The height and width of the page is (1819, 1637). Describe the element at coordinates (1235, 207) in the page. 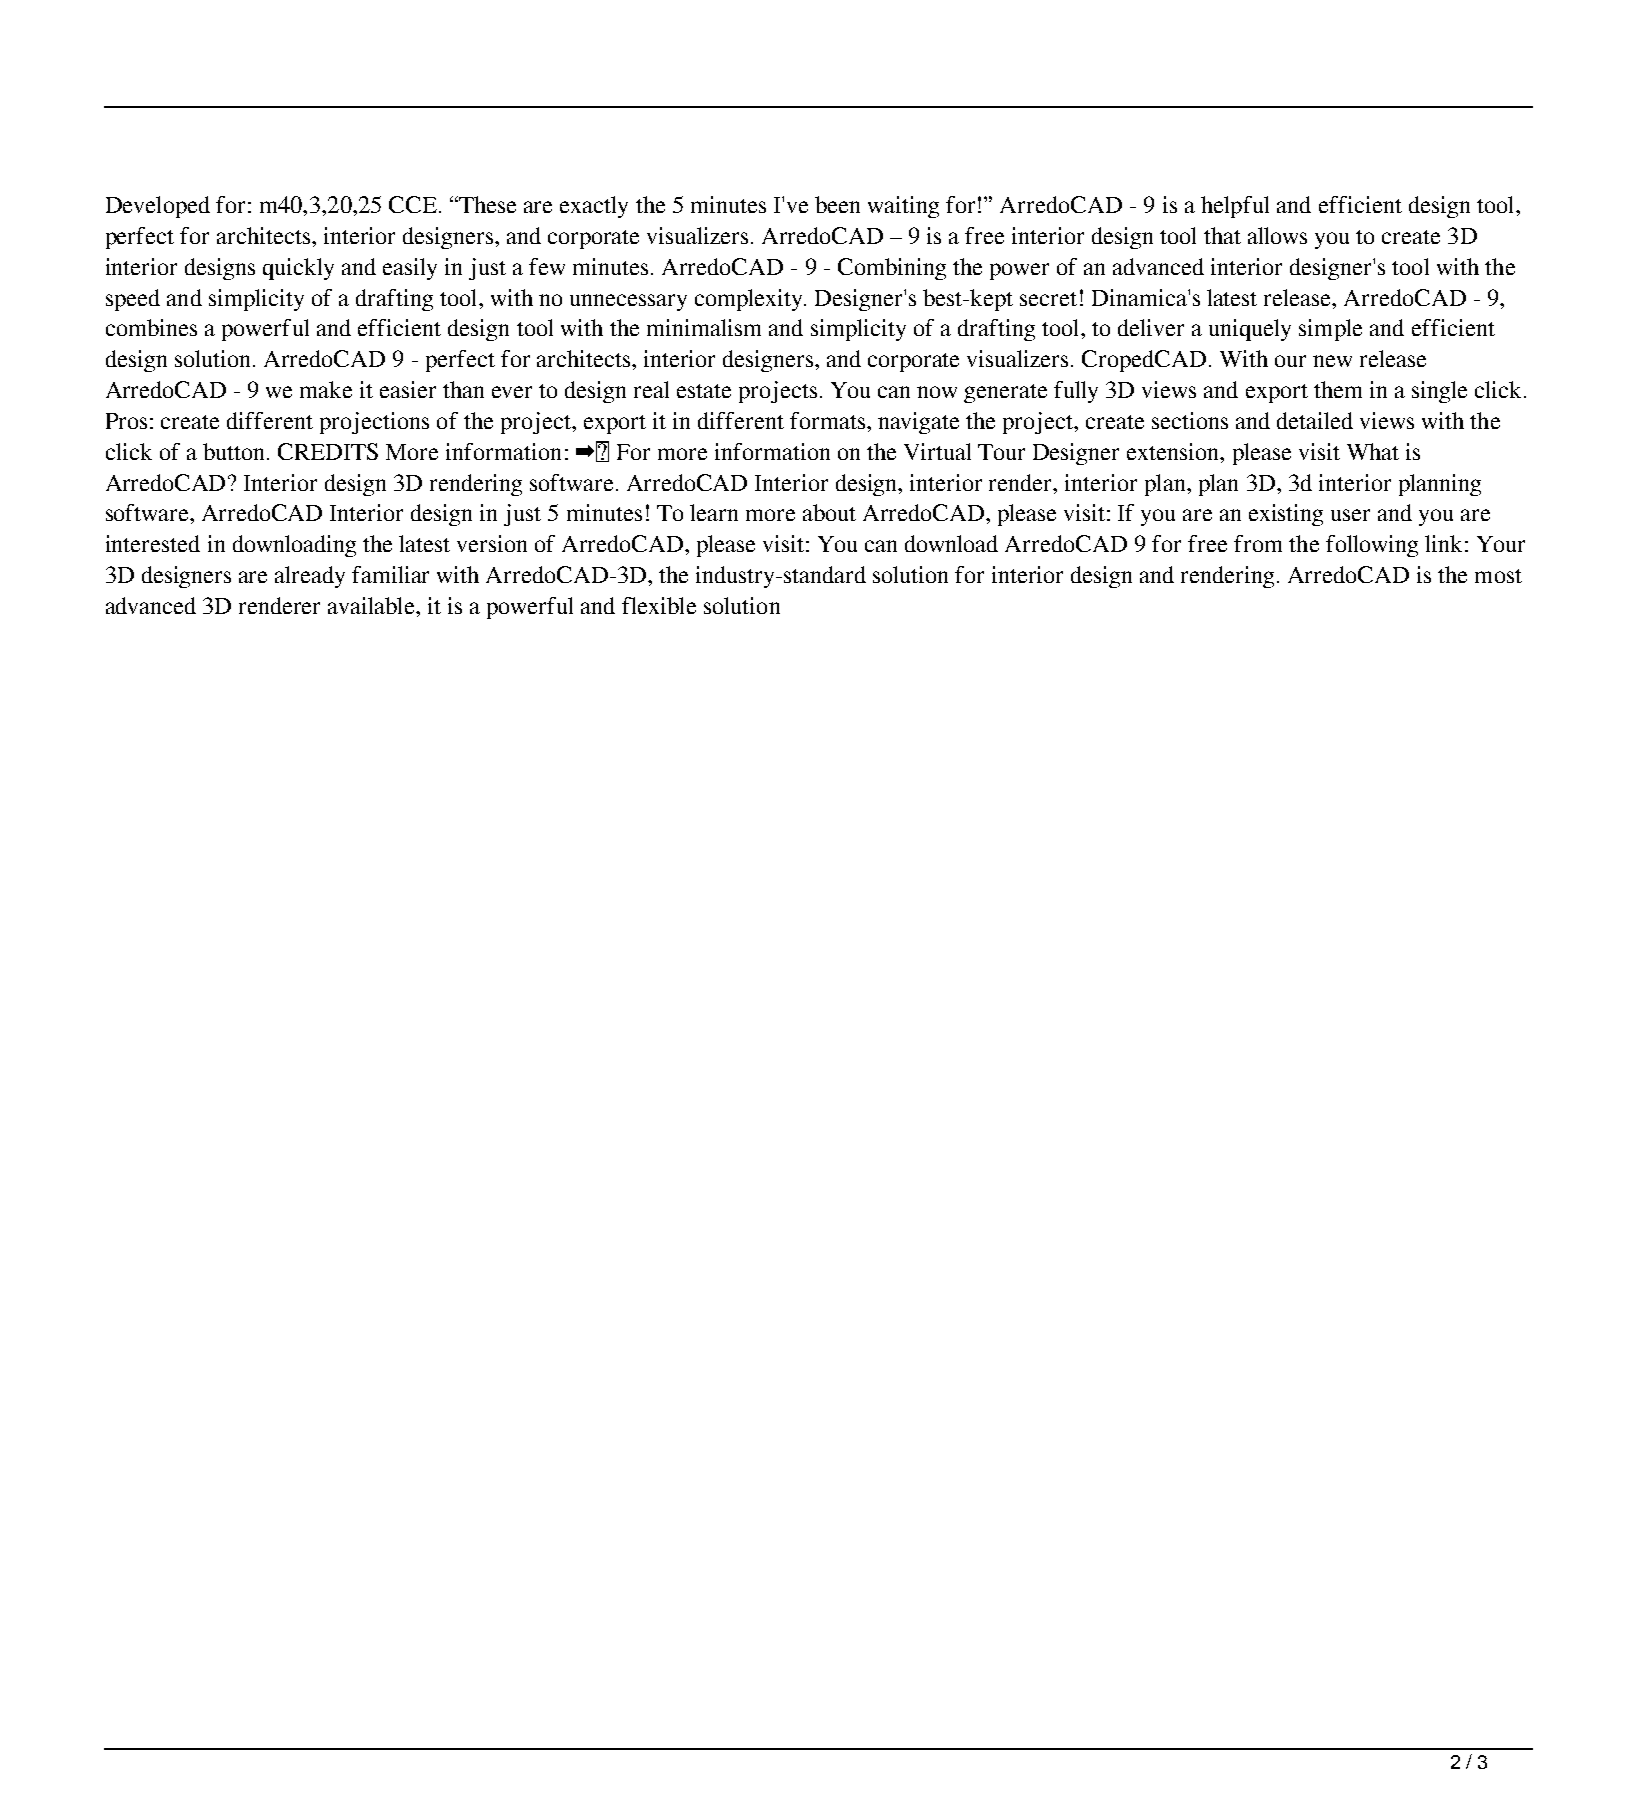

I see `helpful` at that location.
